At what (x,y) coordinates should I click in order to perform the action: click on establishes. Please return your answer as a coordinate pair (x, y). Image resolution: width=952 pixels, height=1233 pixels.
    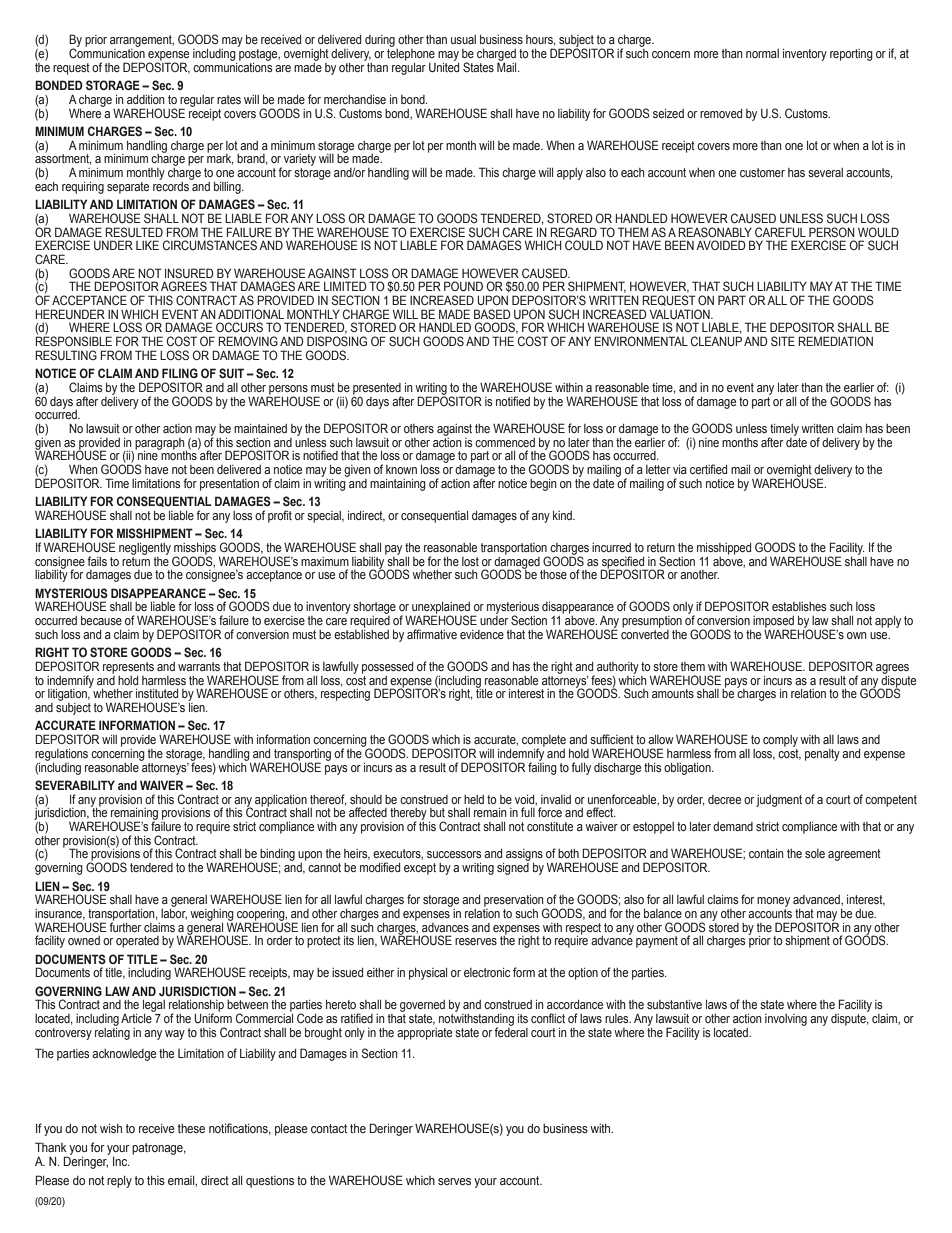
    Looking at the image, I should click on (799, 606).
